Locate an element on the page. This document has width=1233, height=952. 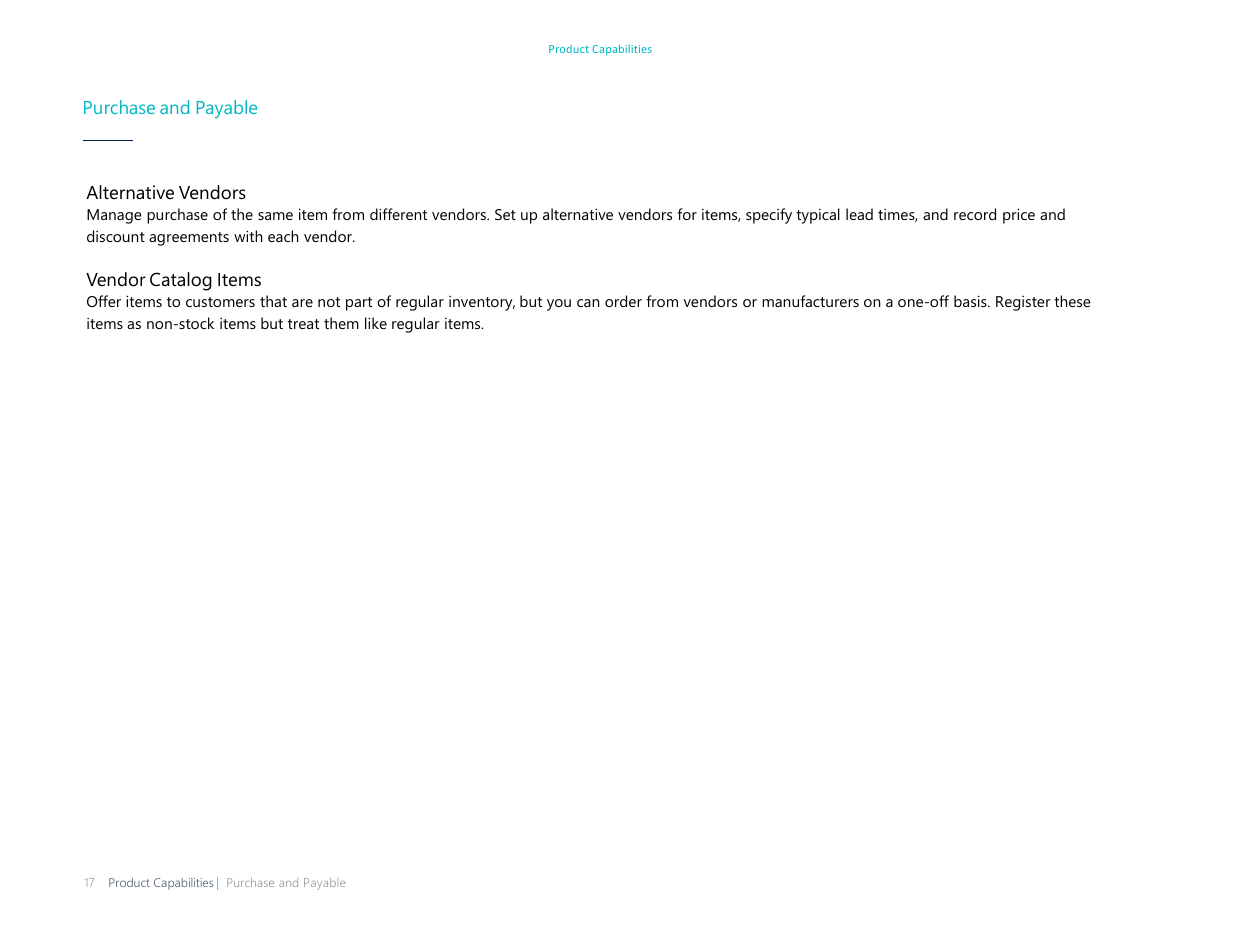
order is located at coordinates (623, 301).
